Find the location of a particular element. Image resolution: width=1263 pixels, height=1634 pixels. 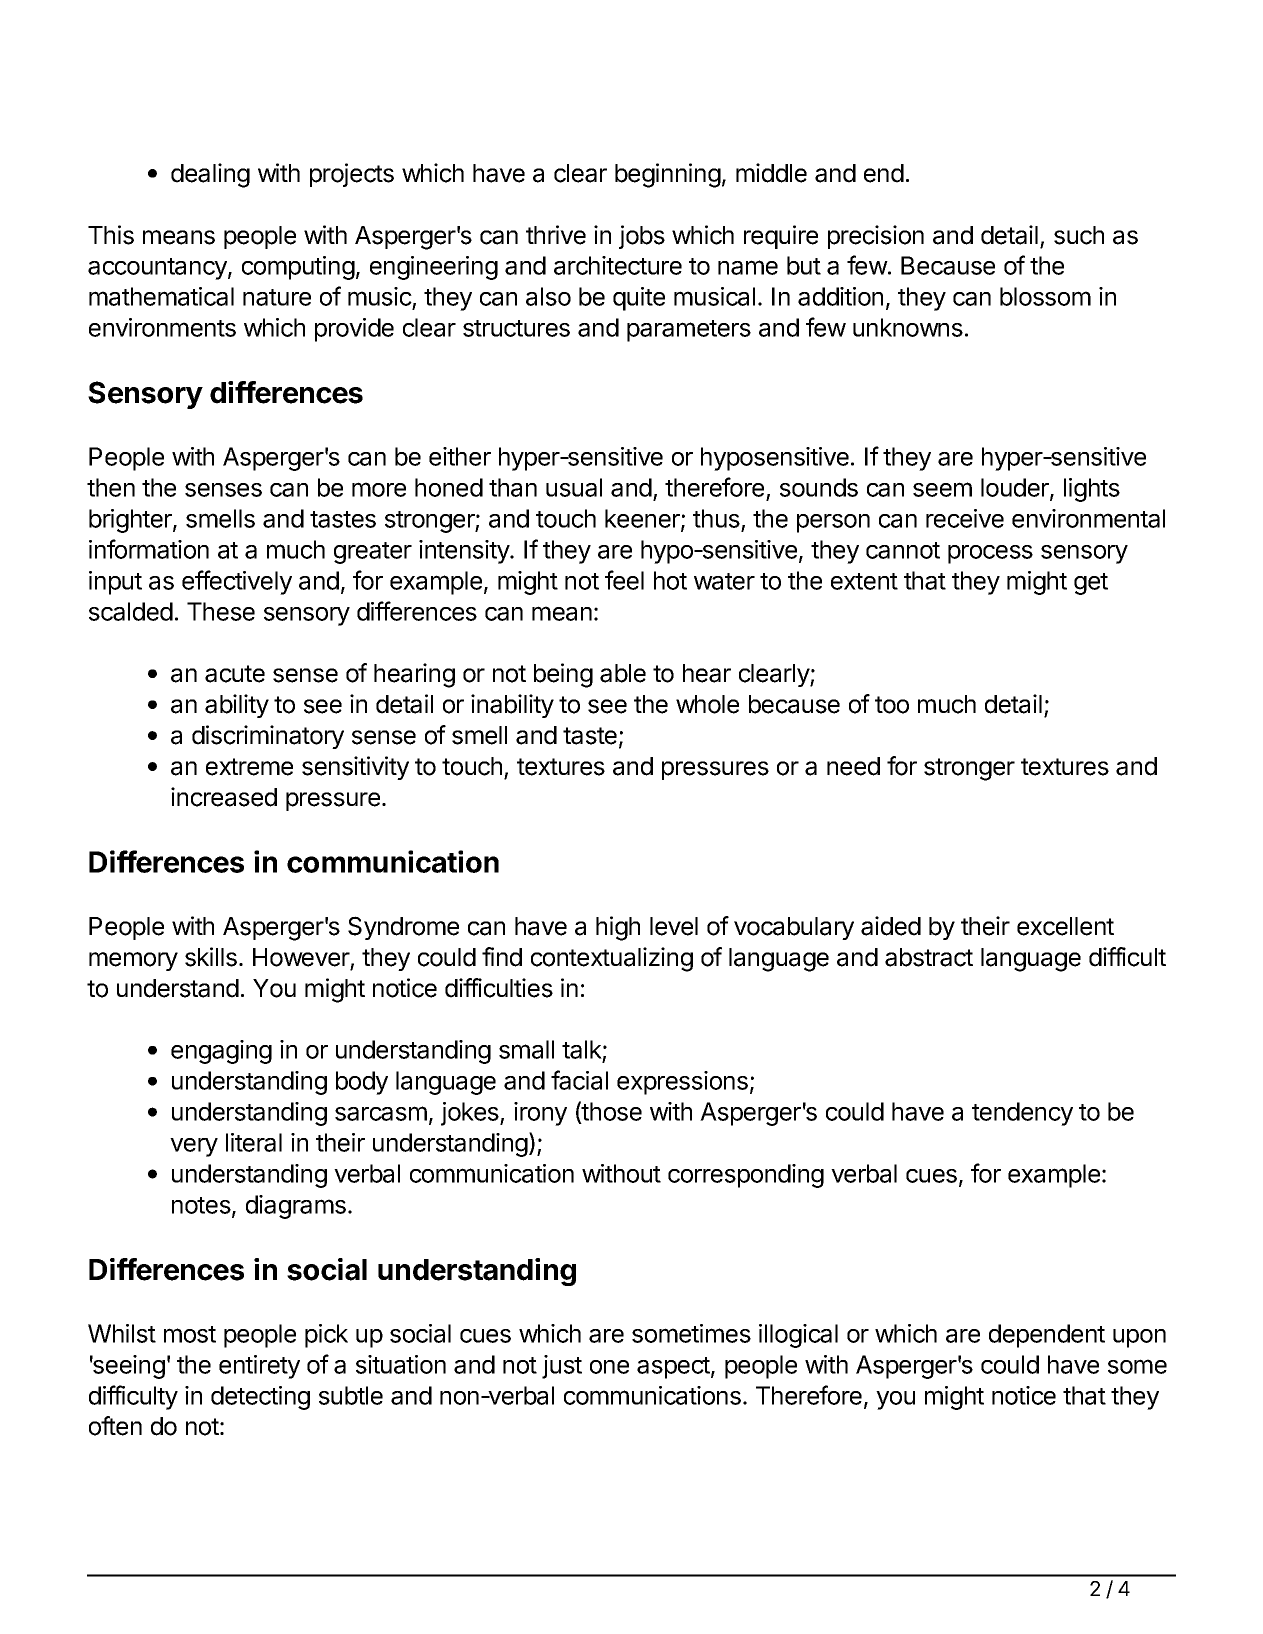

detecting is located at coordinates (260, 1398).
